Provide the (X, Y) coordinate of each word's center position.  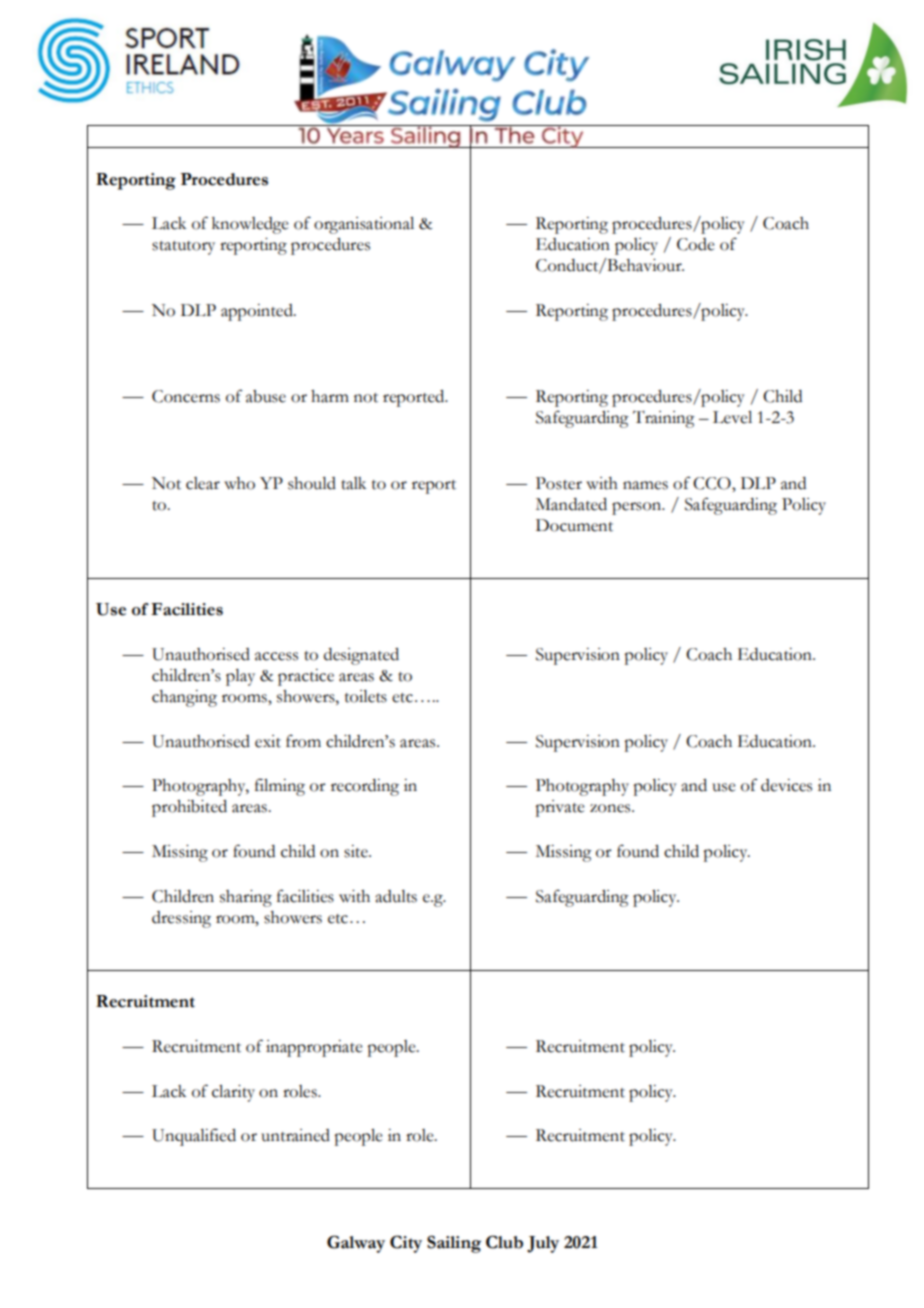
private (560, 808)
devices (786, 785)
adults (396, 896)
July (543, 1244)
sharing (246, 898)
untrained (295, 1135)
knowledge (250, 225)
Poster (559, 483)
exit (268, 741)
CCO (713, 483)
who (239, 483)
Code (696, 244)
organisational (364, 225)
